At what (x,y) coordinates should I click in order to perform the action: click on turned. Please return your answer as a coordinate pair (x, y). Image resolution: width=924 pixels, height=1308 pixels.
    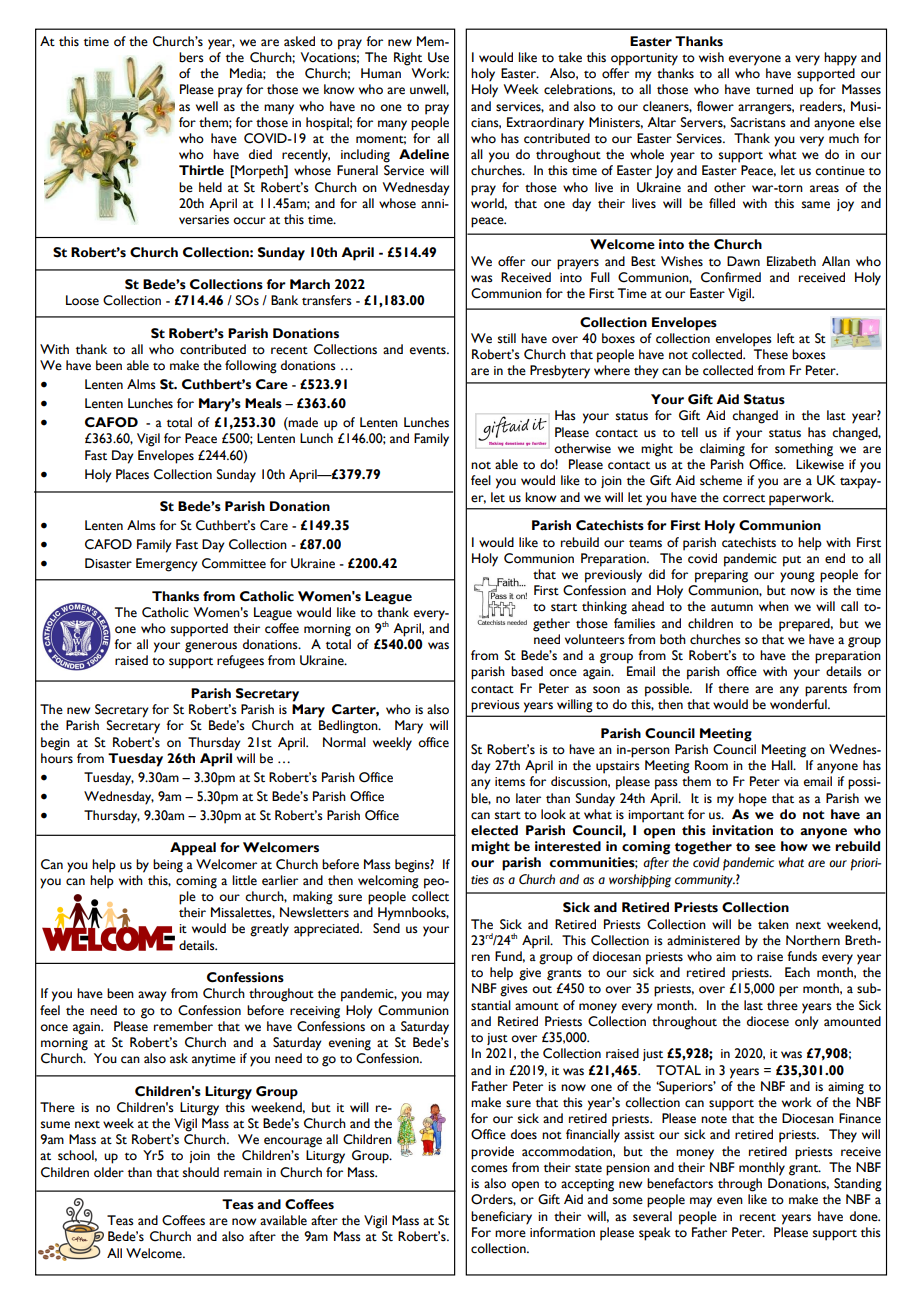
    Looking at the image, I should click on (774, 89).
